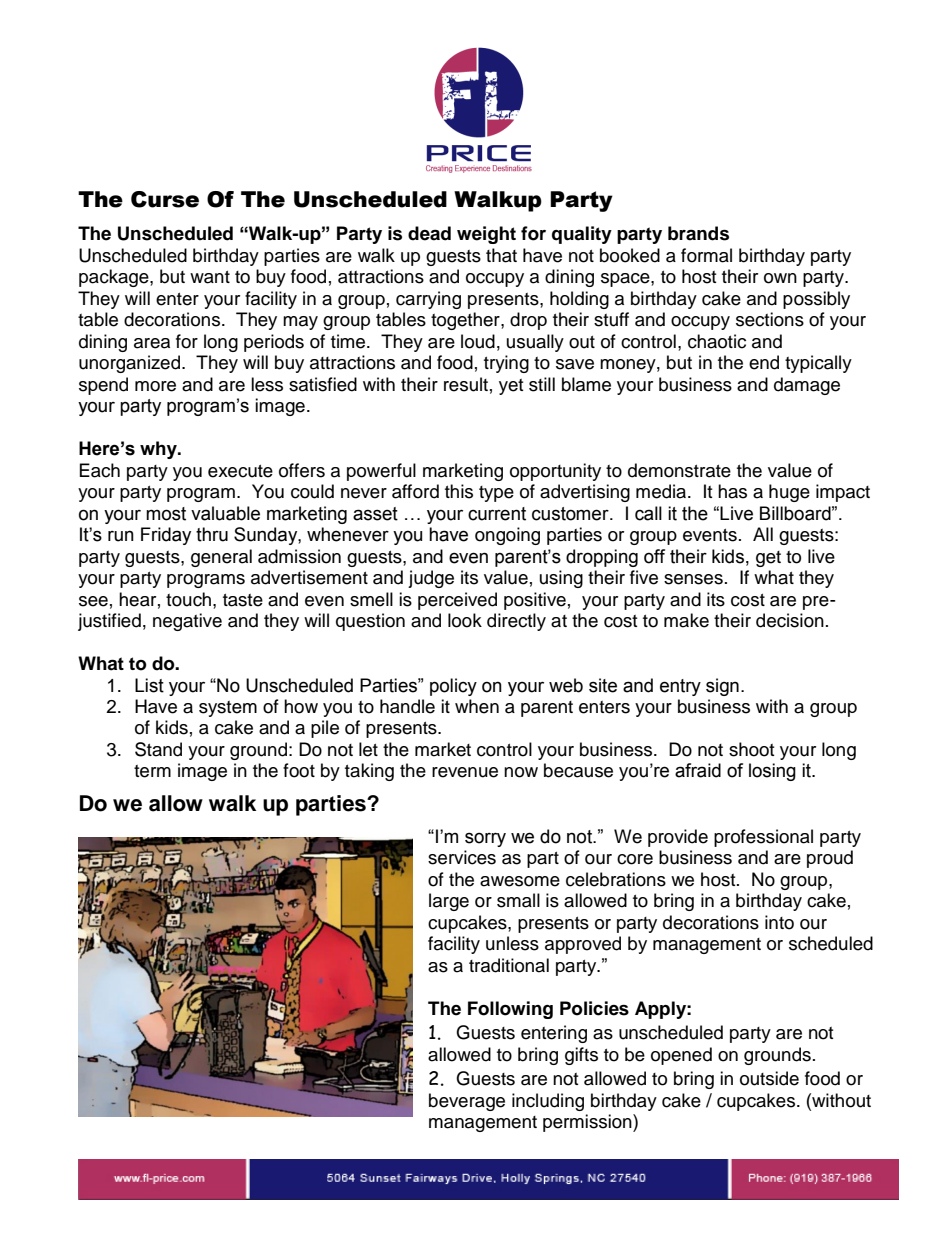 The width and height of the screenshot is (952, 1233). I want to click on has, so click(732, 491).
